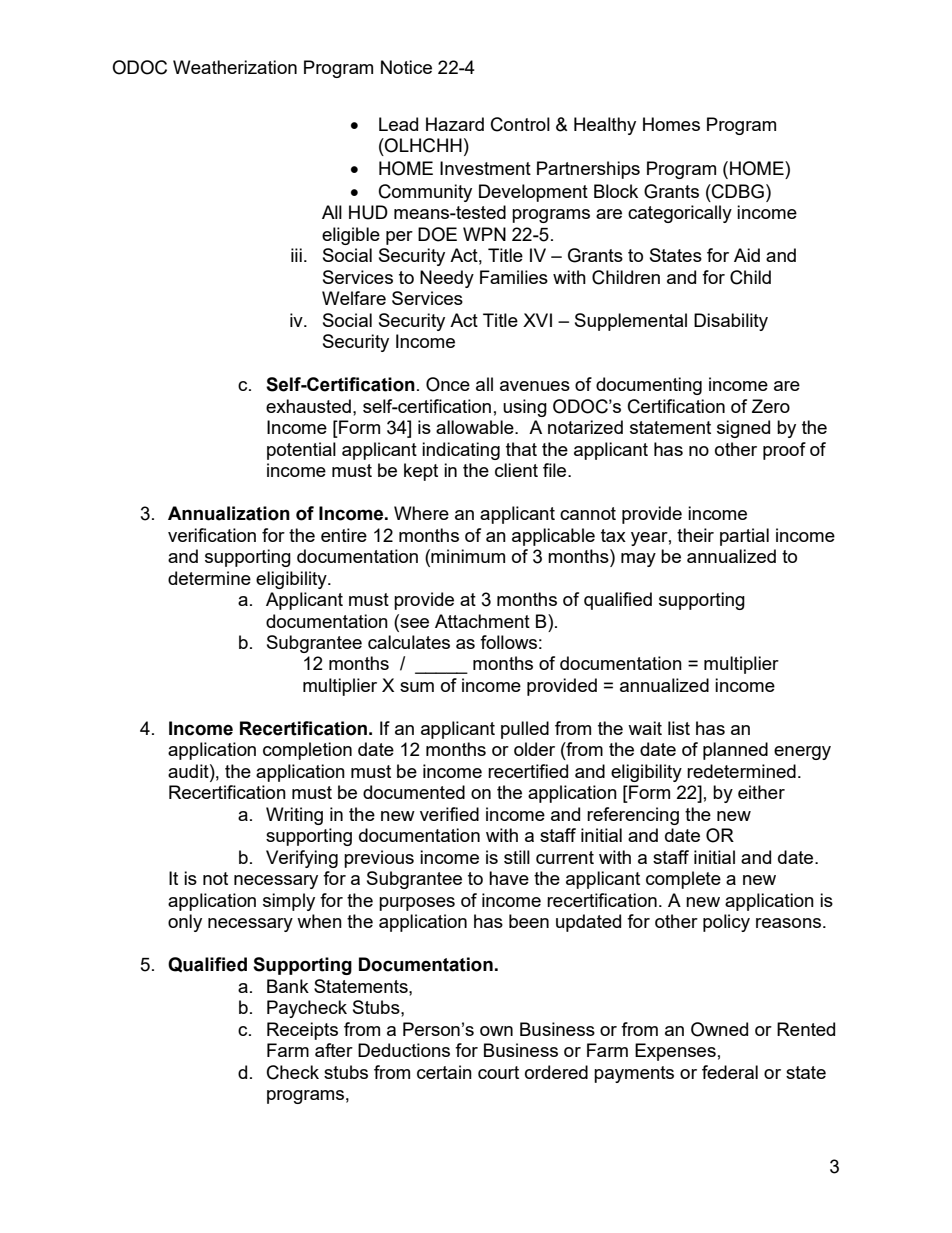 This document has width=952, height=1233. I want to click on Owned, so click(719, 1029).
